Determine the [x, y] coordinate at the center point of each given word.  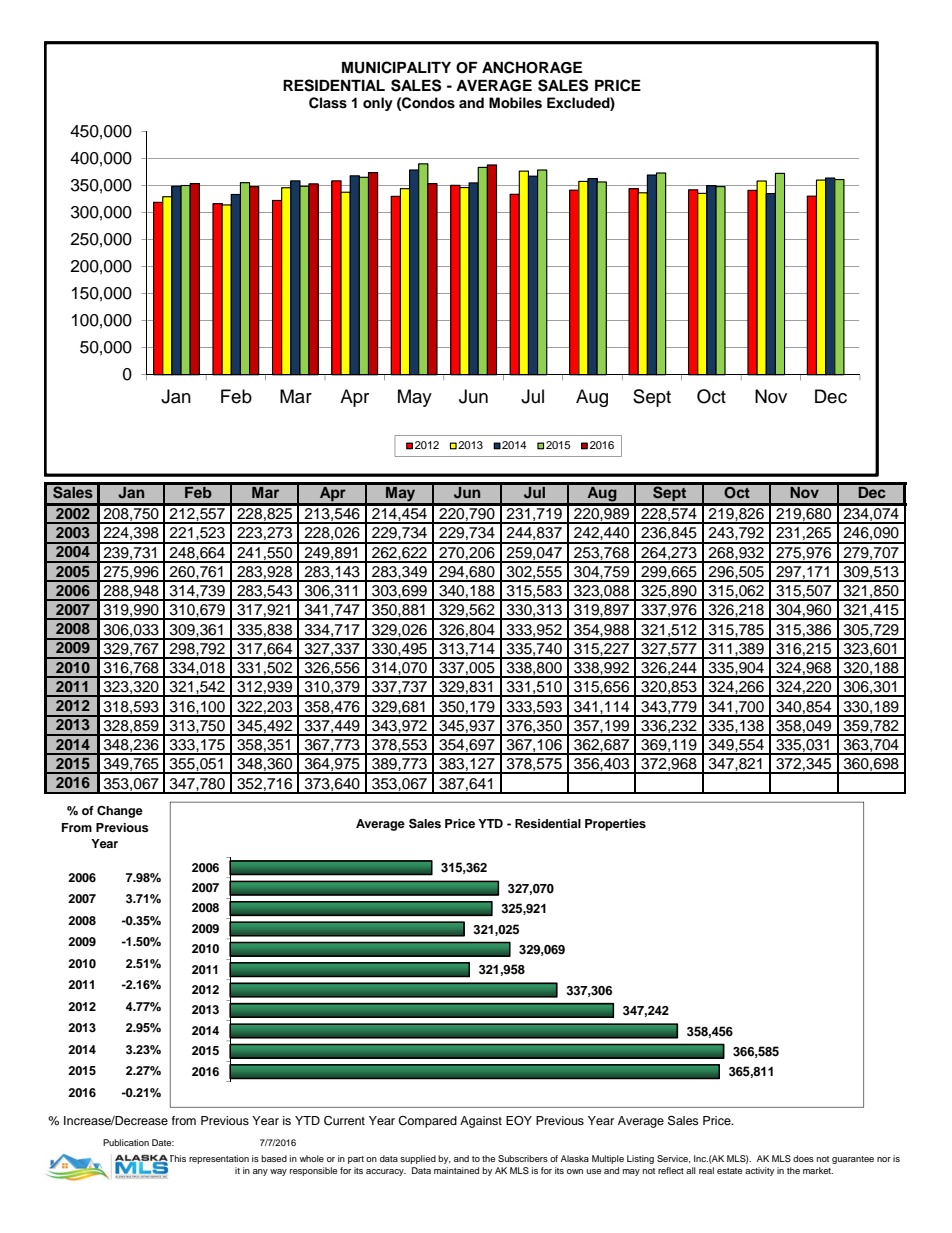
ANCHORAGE [532, 67]
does [803, 1158]
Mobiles [515, 103]
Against [481, 1122]
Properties [615, 825]
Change [120, 811]
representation [219, 1159]
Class [328, 103]
